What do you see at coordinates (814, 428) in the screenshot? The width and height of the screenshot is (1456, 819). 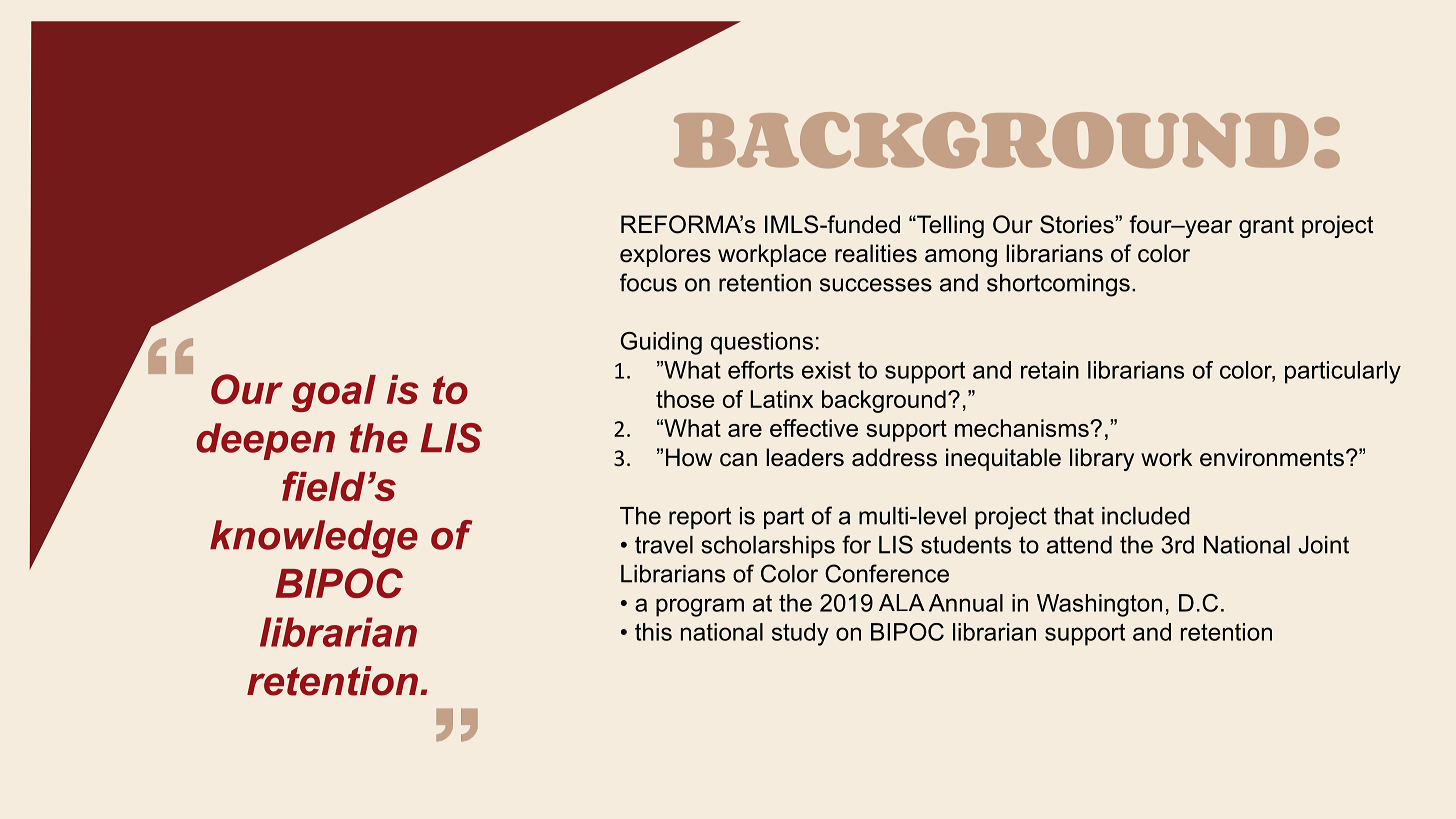 I see `effective` at bounding box center [814, 428].
